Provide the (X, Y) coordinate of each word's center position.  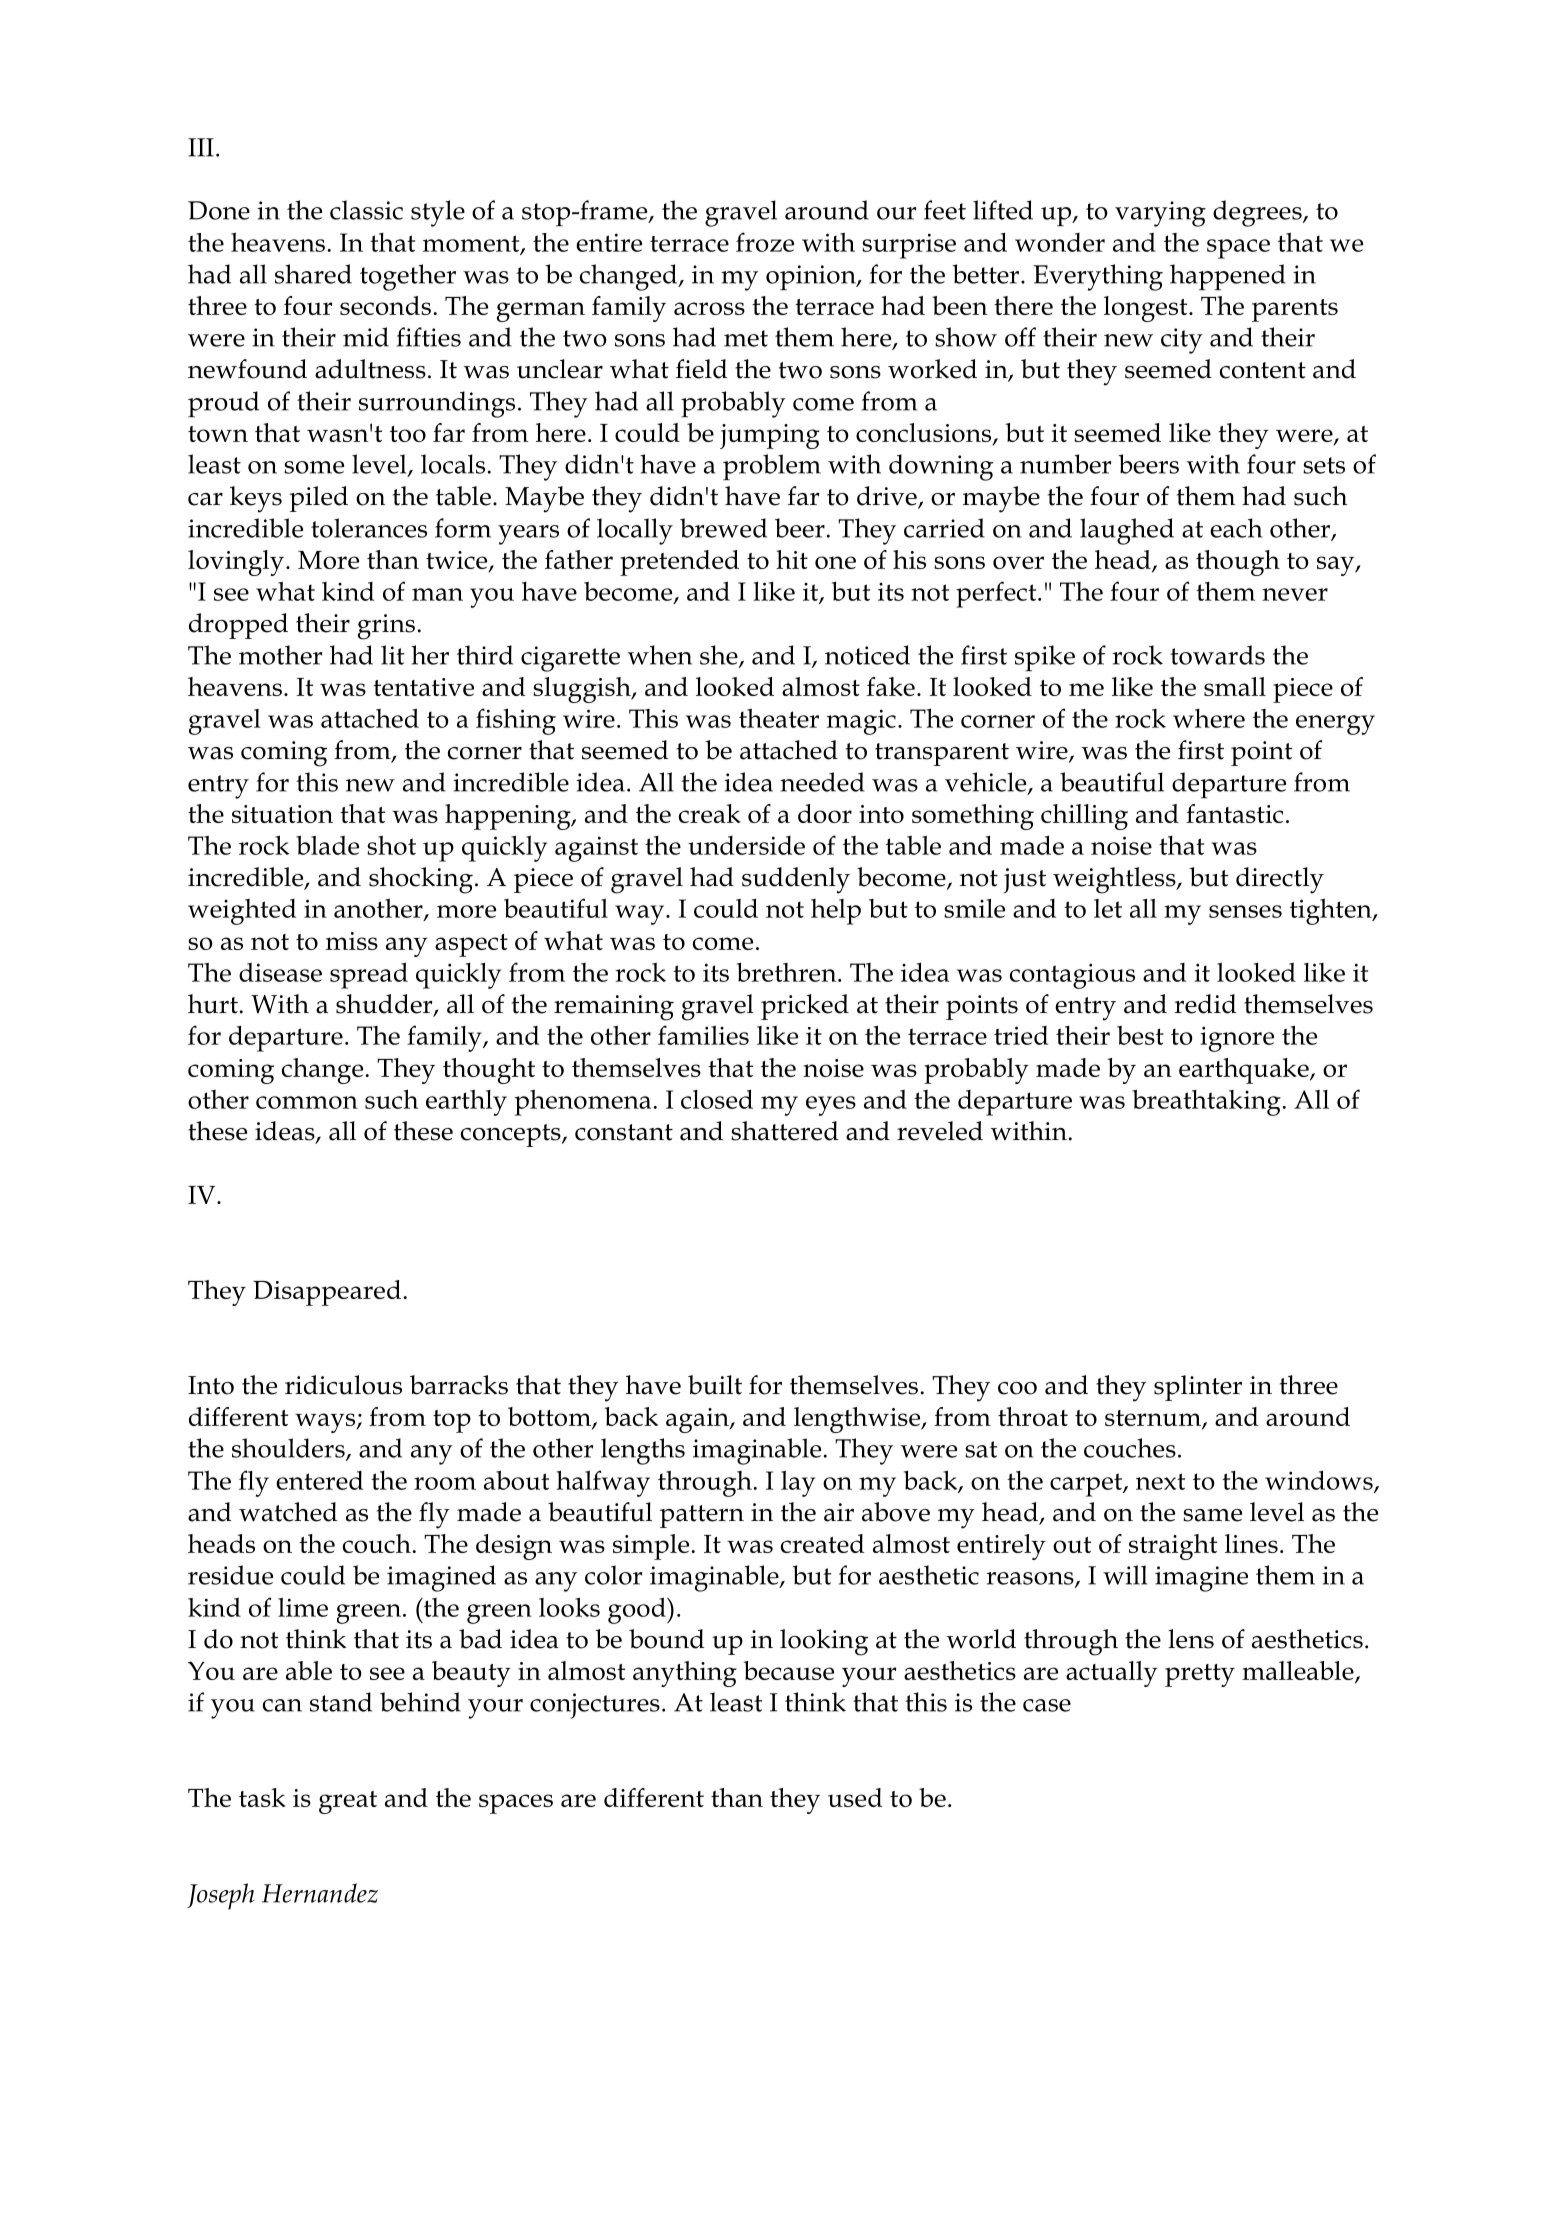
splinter (1198, 1388)
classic (366, 210)
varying (1160, 214)
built (715, 1385)
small (1235, 686)
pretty (1200, 1675)
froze (765, 242)
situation (282, 814)
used (855, 1797)
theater (779, 718)
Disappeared (327, 1293)
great (348, 1802)
